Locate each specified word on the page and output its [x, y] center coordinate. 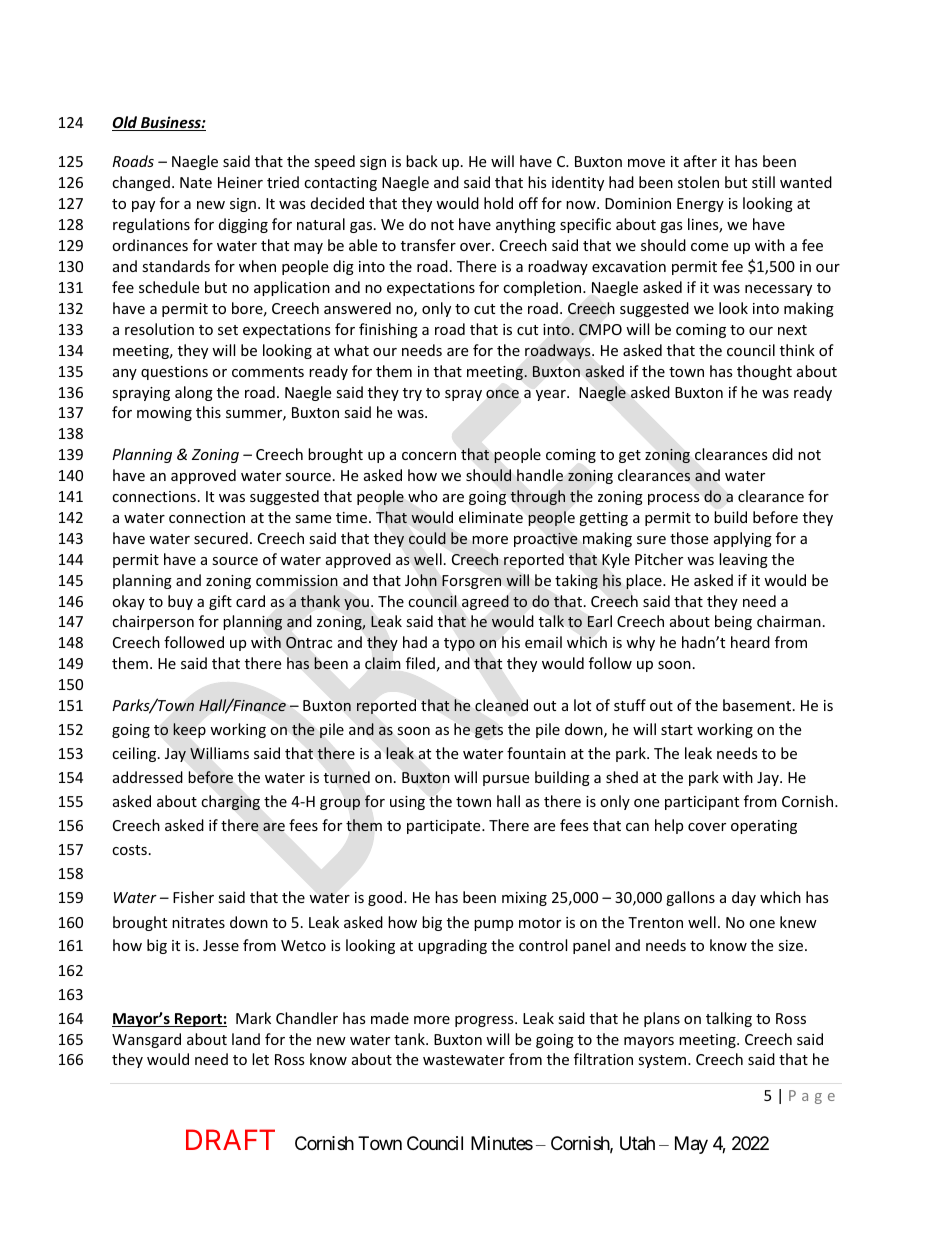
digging [243, 225]
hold [498, 203]
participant [702, 803]
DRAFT [230, 1139]
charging [230, 802]
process [674, 499]
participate [445, 827]
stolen [698, 182]
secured [221, 538]
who [423, 496]
